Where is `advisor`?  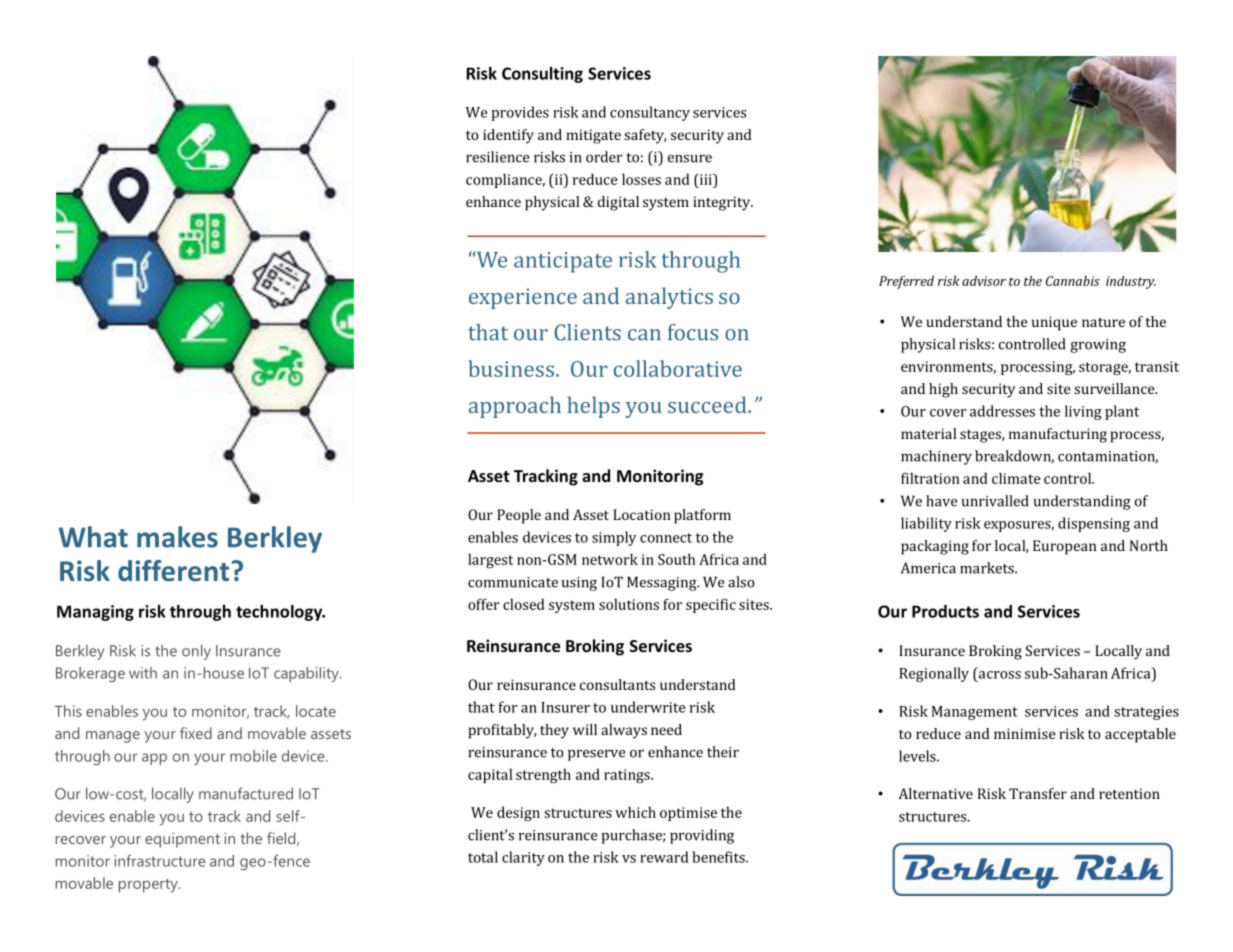 advisor is located at coordinates (984, 281).
